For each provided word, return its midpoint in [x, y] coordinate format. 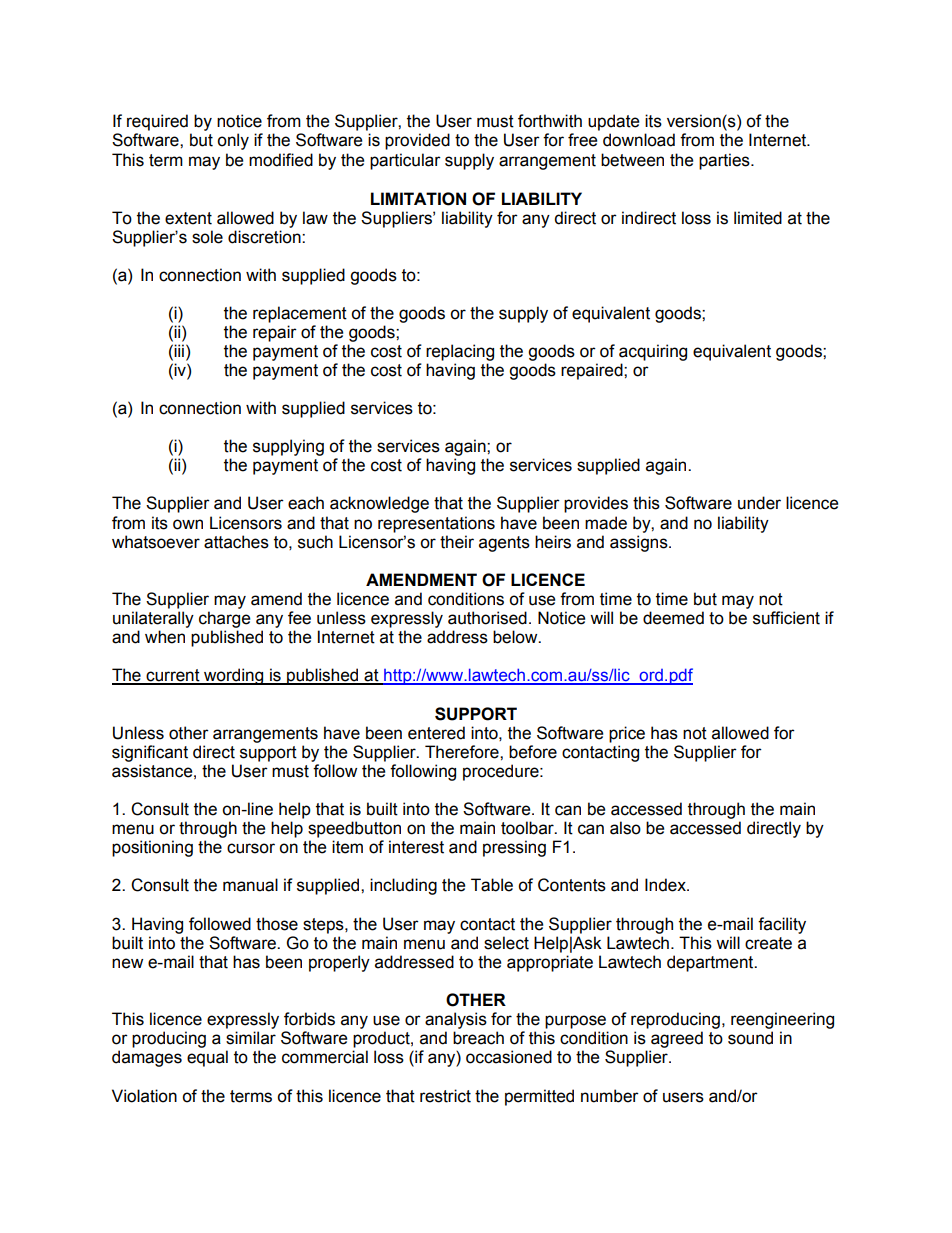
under [759, 503]
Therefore [463, 752]
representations [436, 524]
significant [150, 753]
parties [725, 161]
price [627, 734]
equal [207, 1058]
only [233, 141]
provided [417, 141]
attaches [236, 542]
